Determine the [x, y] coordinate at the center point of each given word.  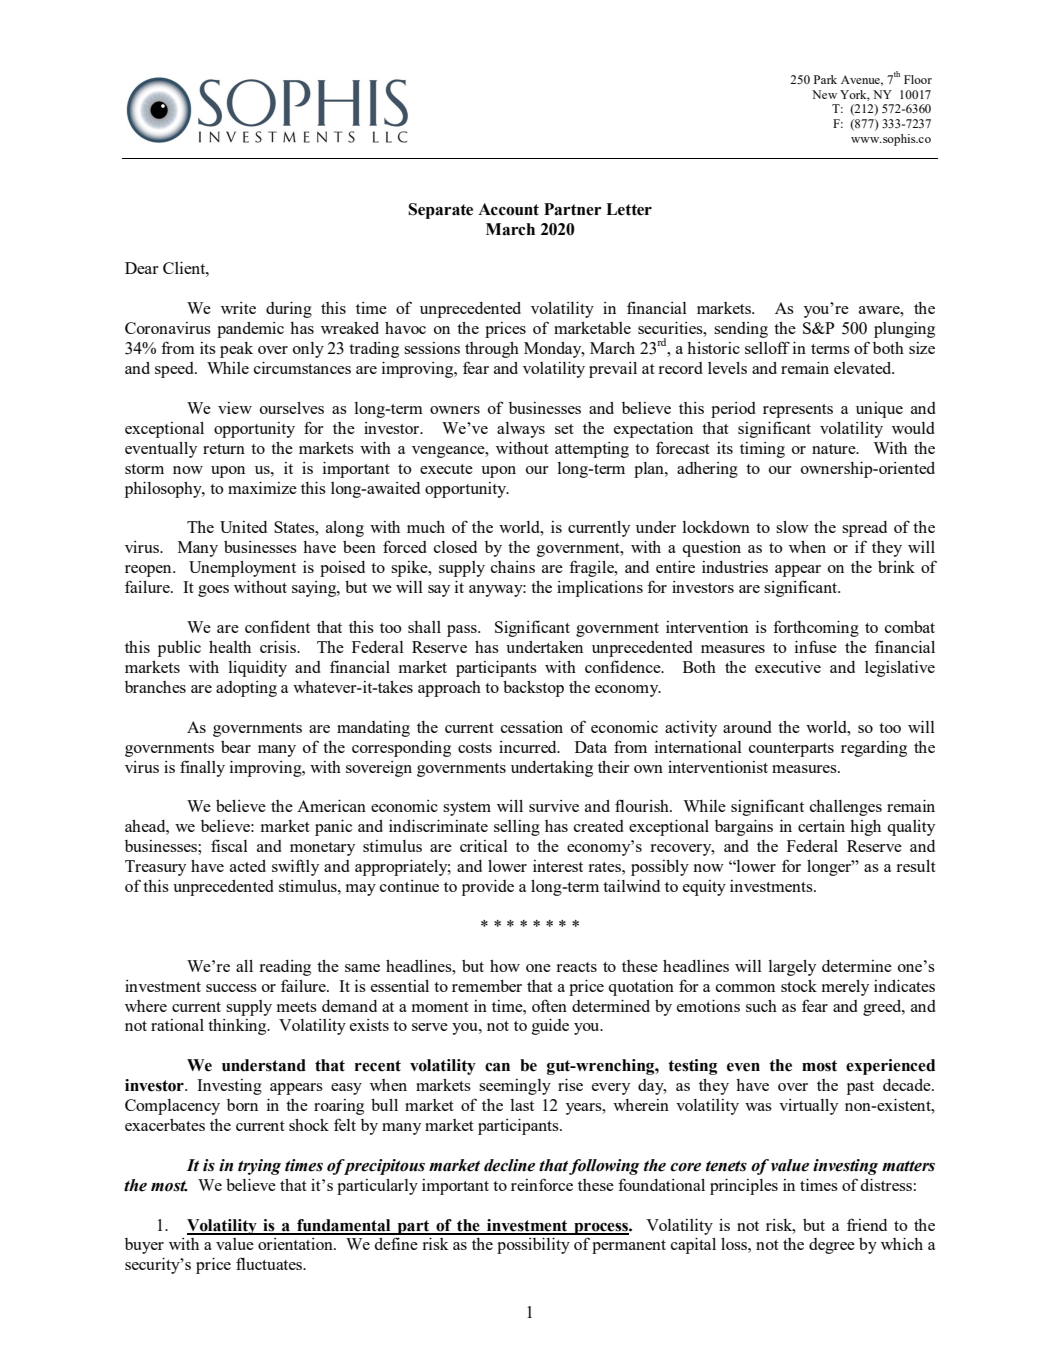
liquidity [257, 668]
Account [508, 209]
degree [832, 1246]
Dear [141, 268]
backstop [533, 689]
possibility [533, 1245]
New [824, 94]
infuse [816, 646]
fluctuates [270, 1263]
